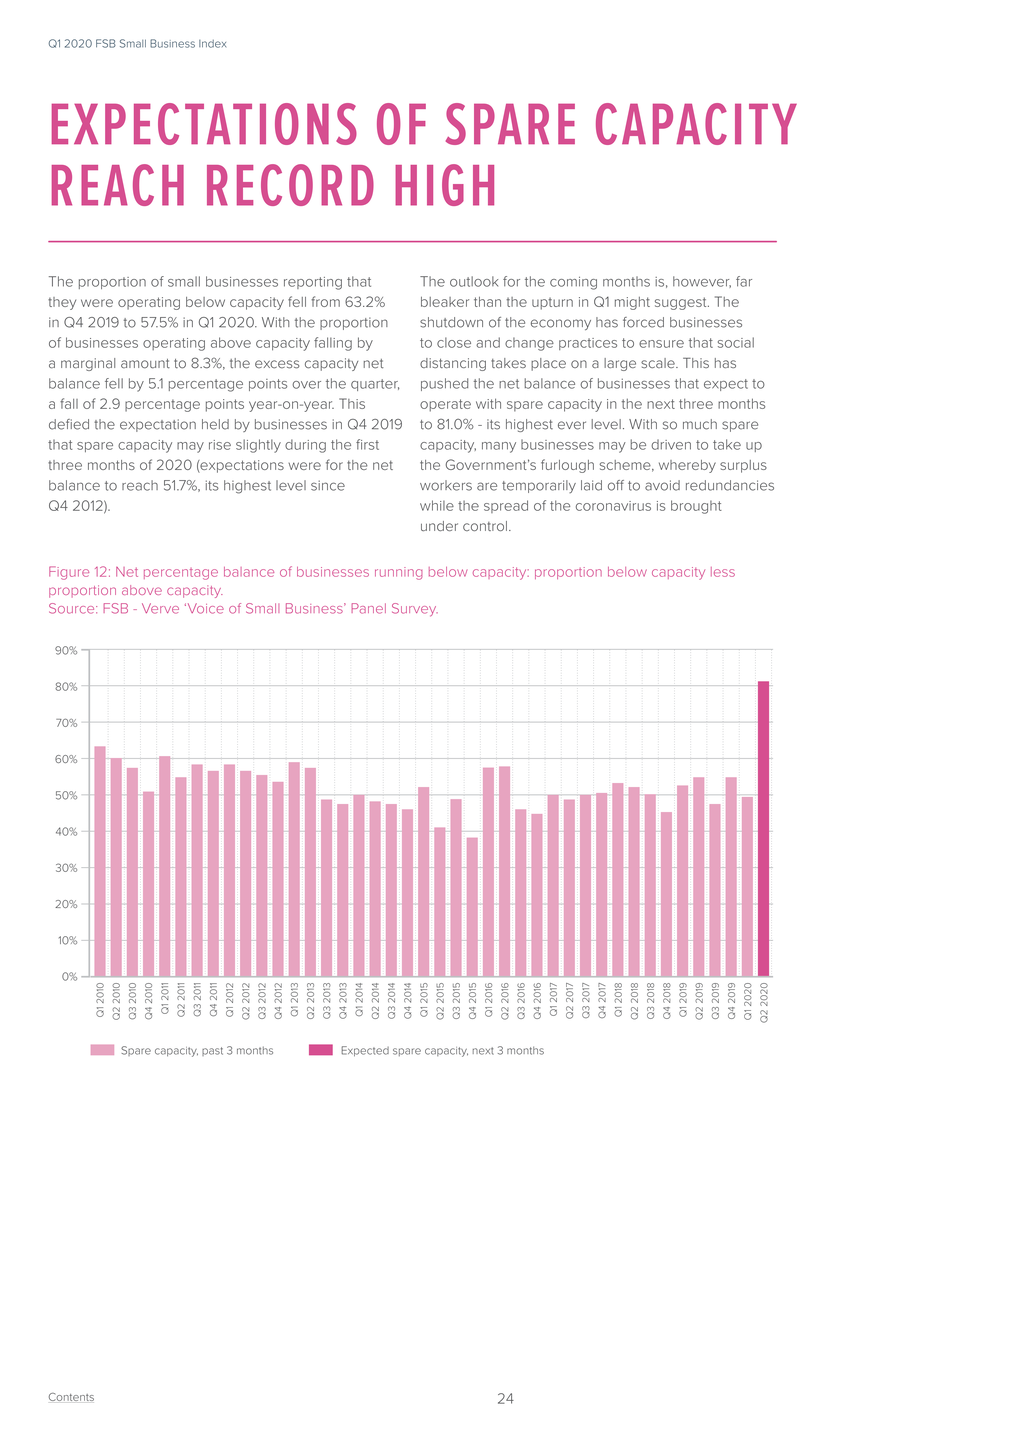 The width and height of the page is (1011, 1430). Describe the element at coordinates (212, 44) in the page. I see `Index` at that location.
